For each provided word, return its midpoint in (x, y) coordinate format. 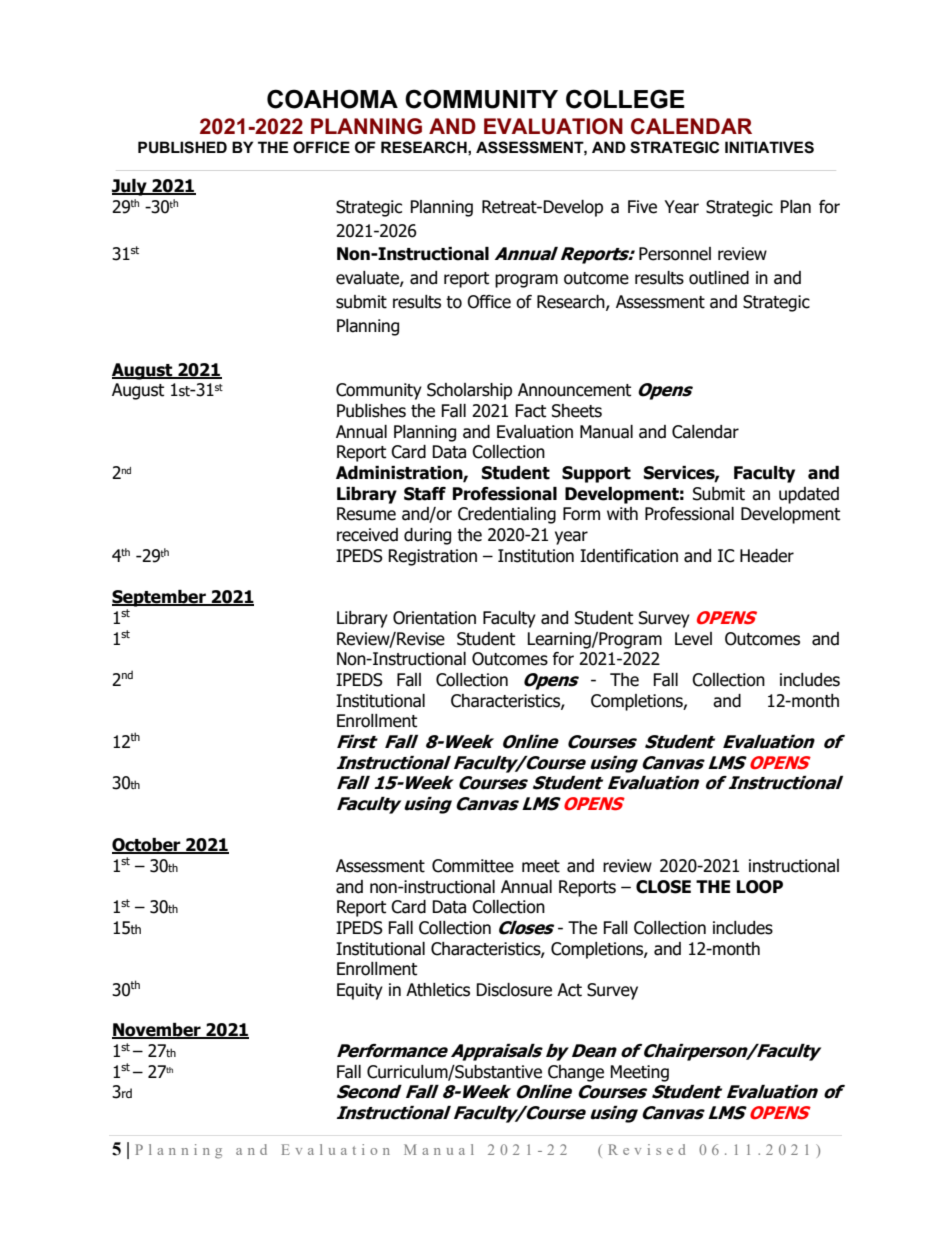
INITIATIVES (769, 147)
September (160, 598)
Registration (432, 557)
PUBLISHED (182, 147)
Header (767, 556)
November (157, 1031)
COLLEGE (625, 99)
